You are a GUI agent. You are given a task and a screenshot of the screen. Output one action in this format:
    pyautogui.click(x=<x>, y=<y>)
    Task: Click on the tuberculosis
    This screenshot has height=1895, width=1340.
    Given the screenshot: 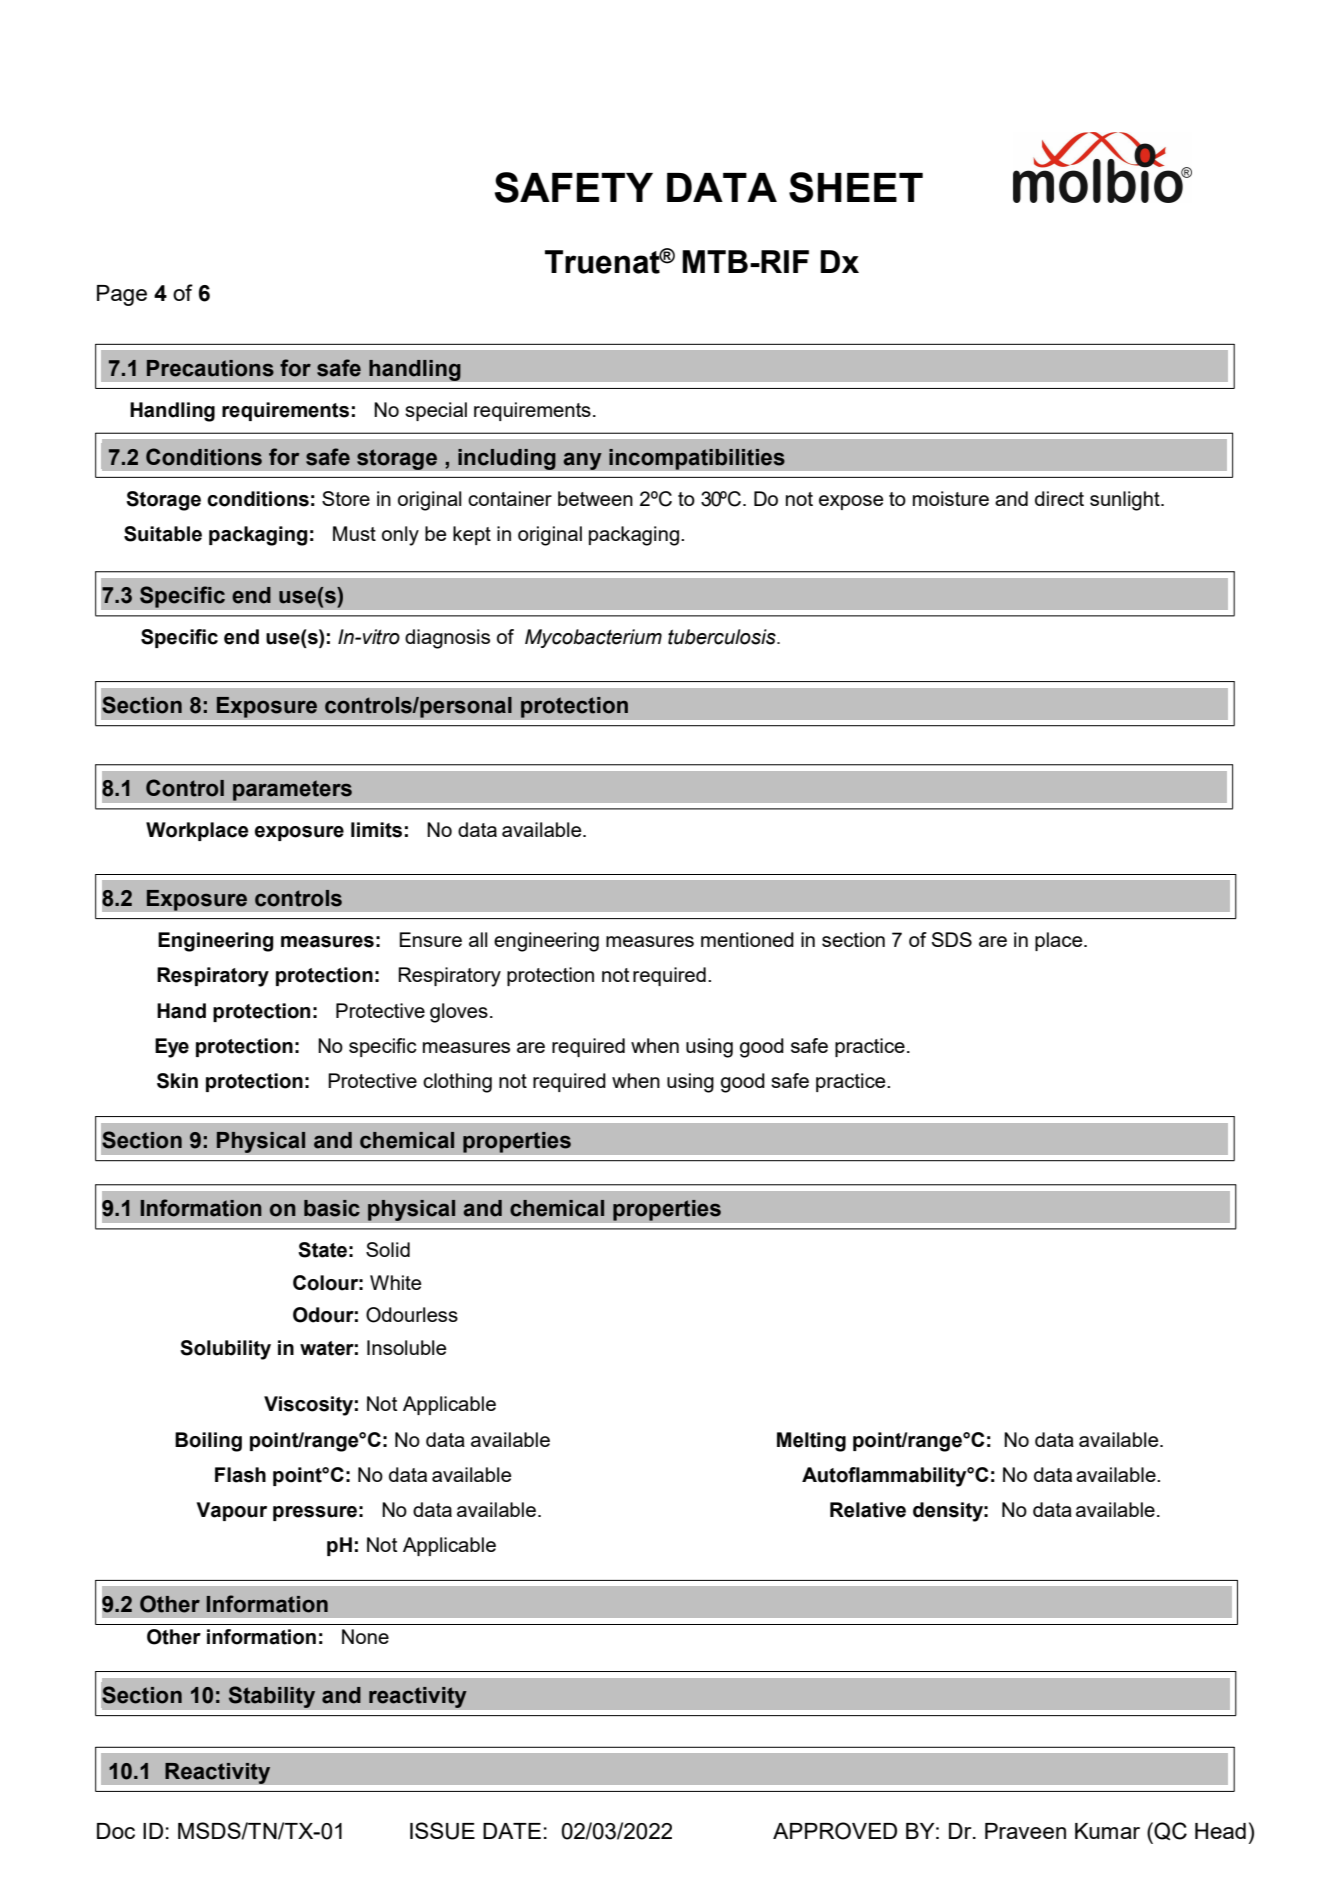 What is the action you would take?
    pyautogui.click(x=723, y=637)
